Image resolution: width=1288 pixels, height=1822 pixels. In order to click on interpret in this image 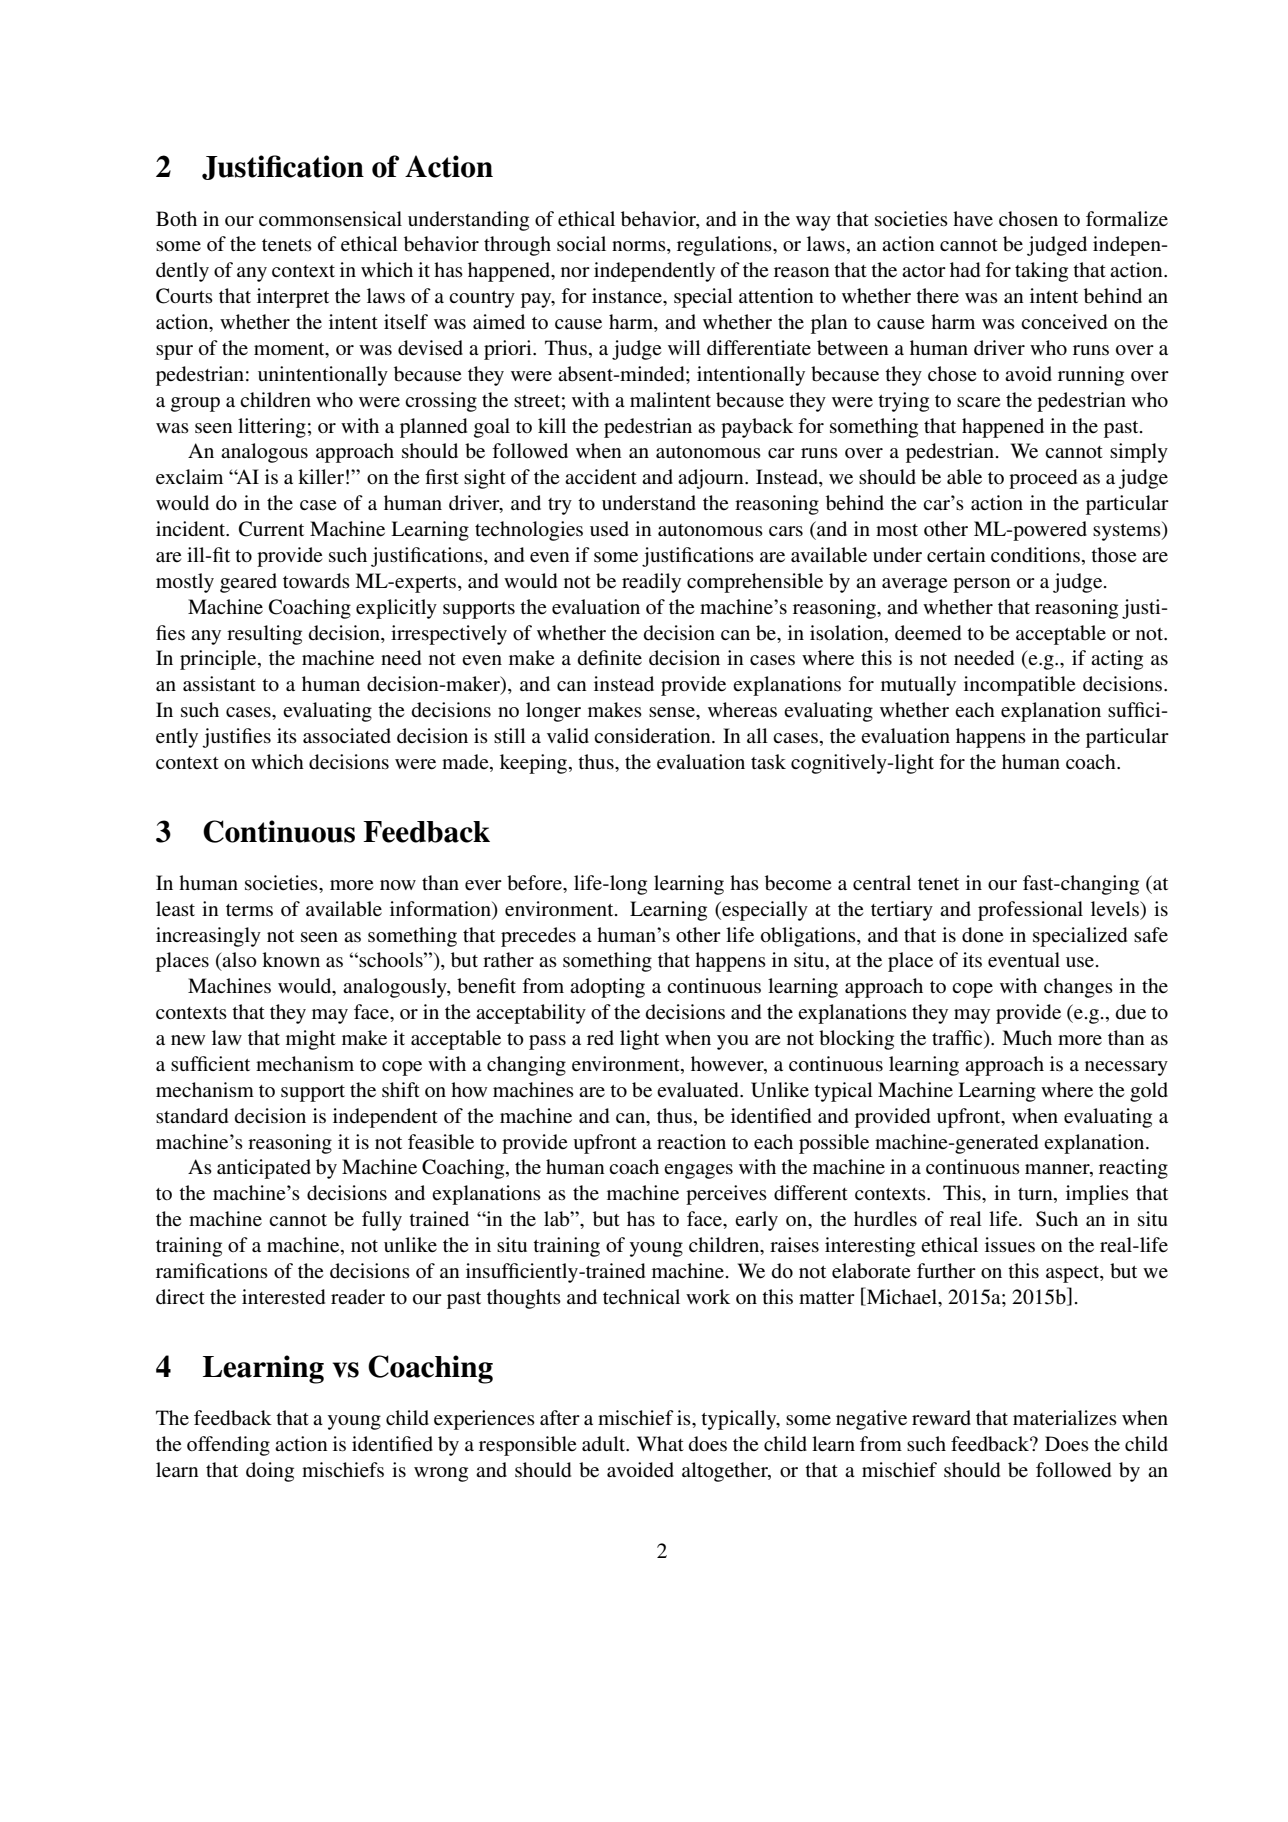, I will do `click(293, 298)`.
